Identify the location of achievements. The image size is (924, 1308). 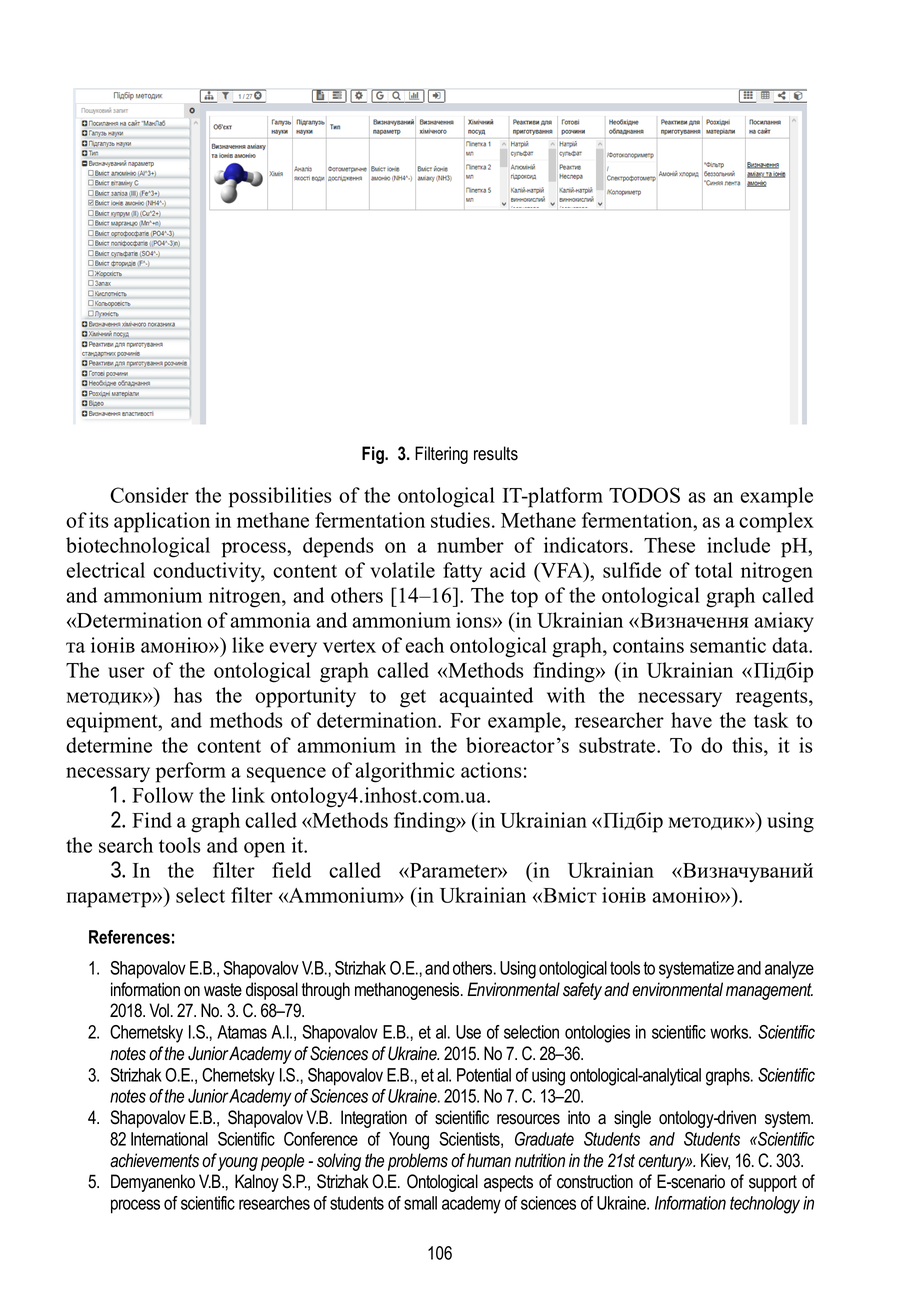
(154, 1160).
